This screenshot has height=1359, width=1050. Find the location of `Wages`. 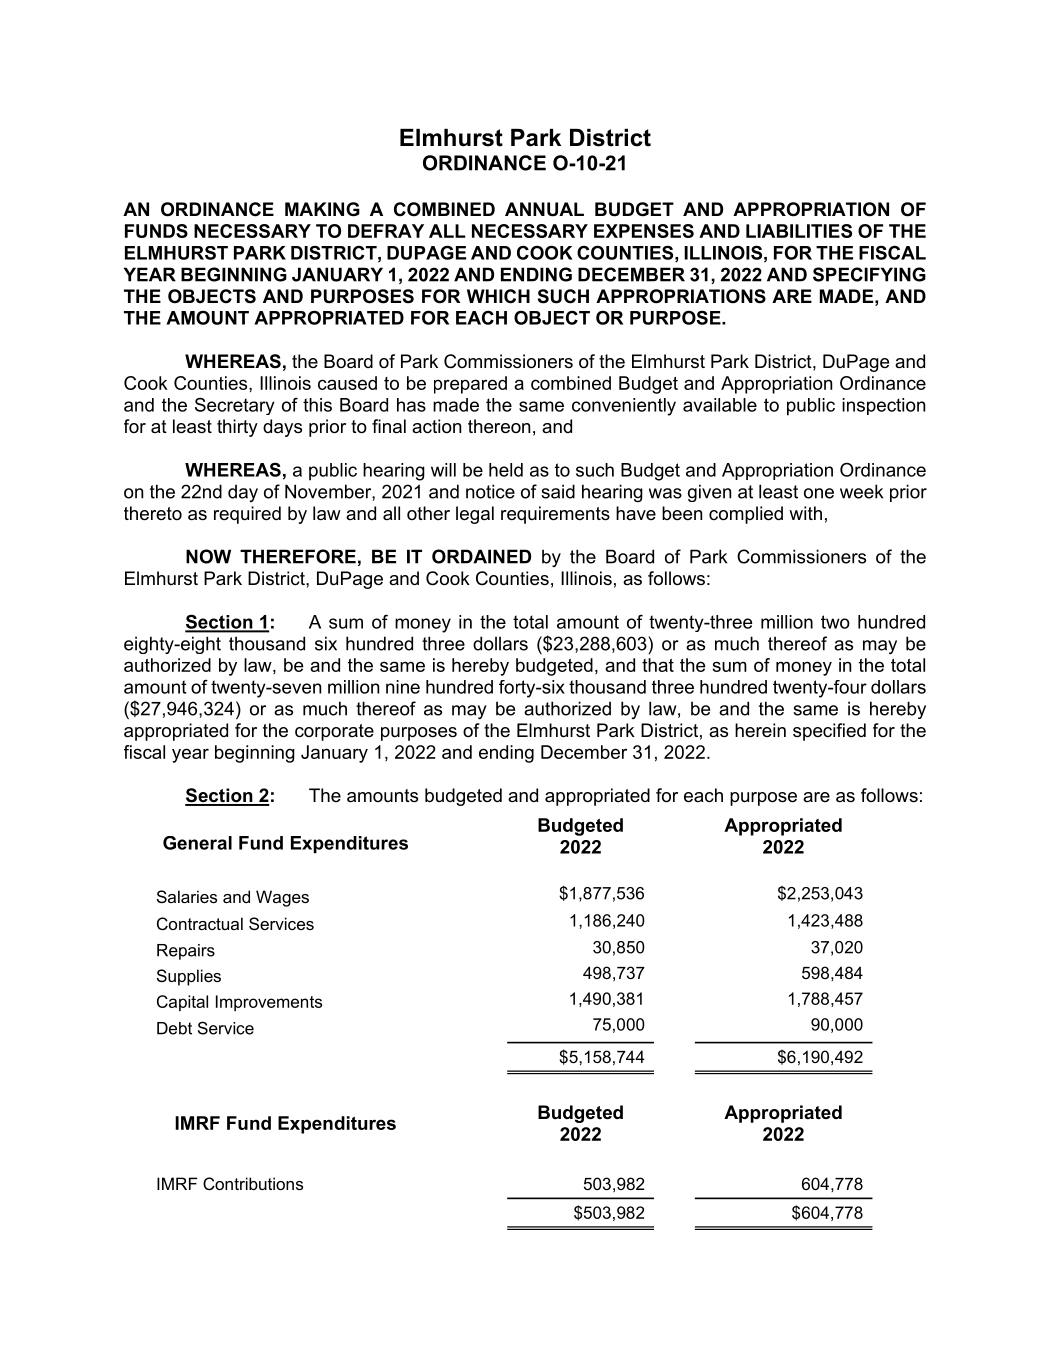

Wages is located at coordinates (282, 898).
